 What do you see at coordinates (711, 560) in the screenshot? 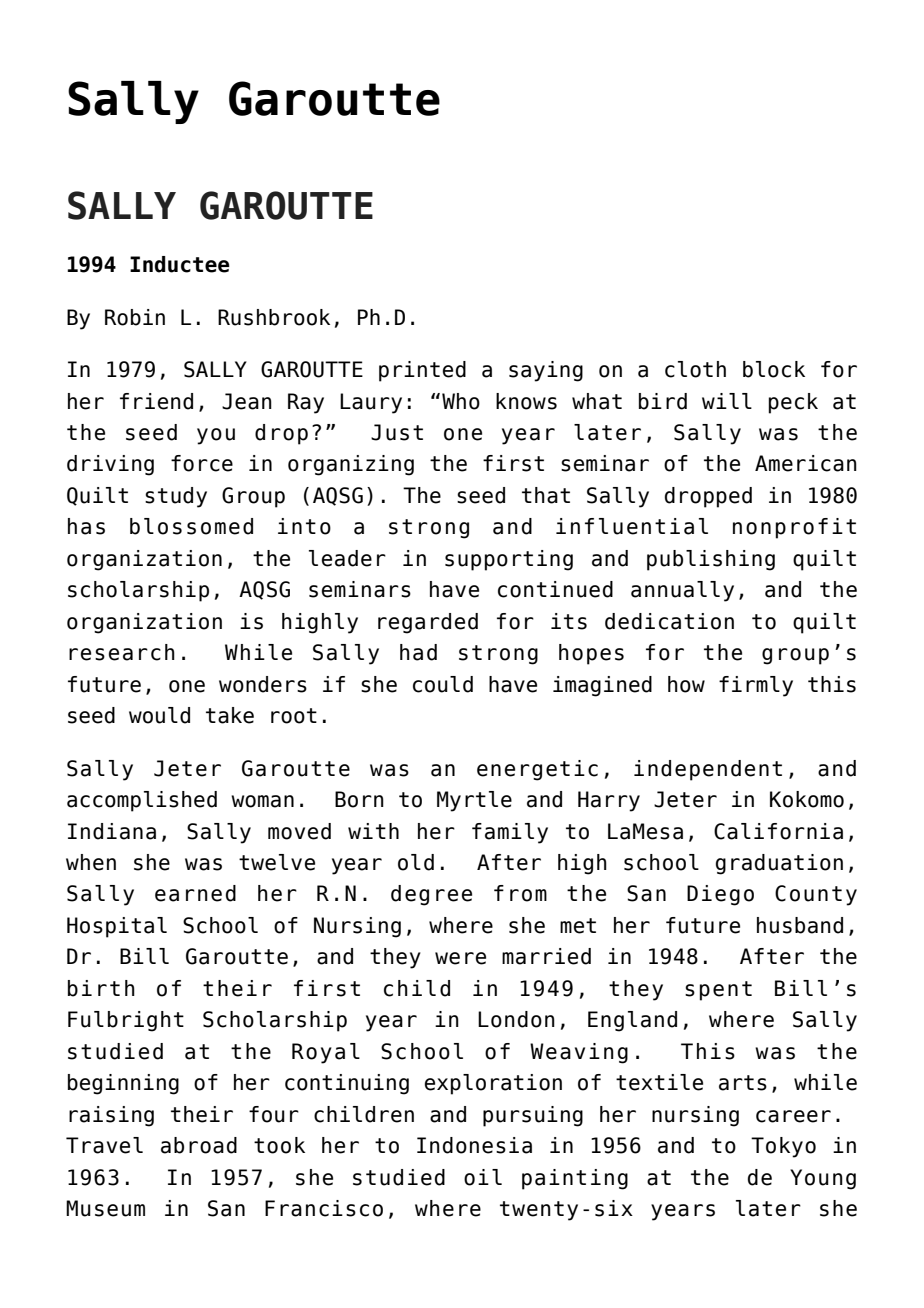
I see `publishing` at bounding box center [711, 560].
